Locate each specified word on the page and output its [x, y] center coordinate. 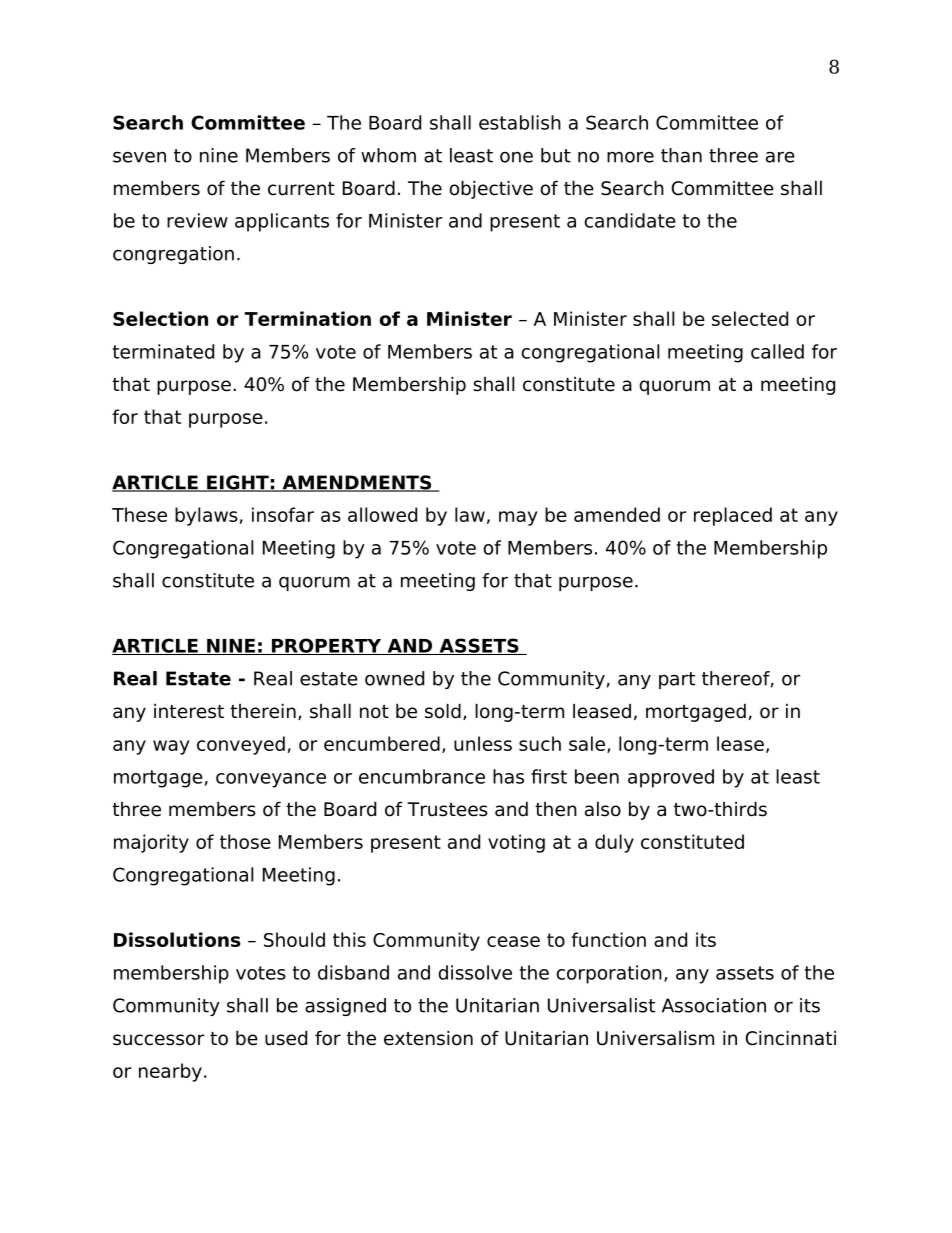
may [518, 518]
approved [671, 778]
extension [428, 1038]
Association [714, 1005]
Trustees [447, 809]
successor [158, 1040]
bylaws [206, 516]
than [681, 155]
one [516, 157]
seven [139, 157]
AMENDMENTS [357, 483]
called [777, 351]
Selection [160, 318]
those [245, 841]
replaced [733, 516]
